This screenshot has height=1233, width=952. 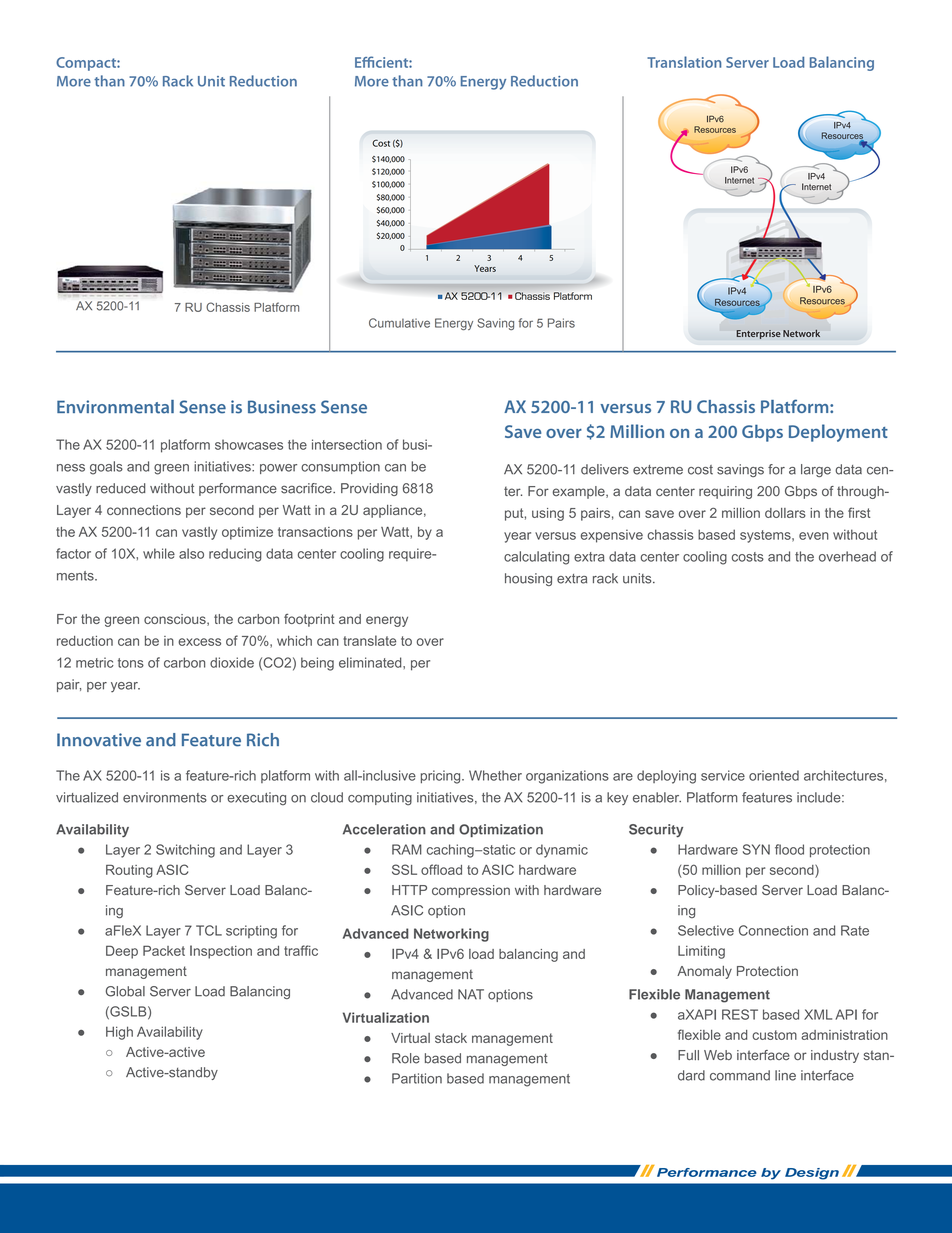 I want to click on Effi, so click(x=364, y=62).
